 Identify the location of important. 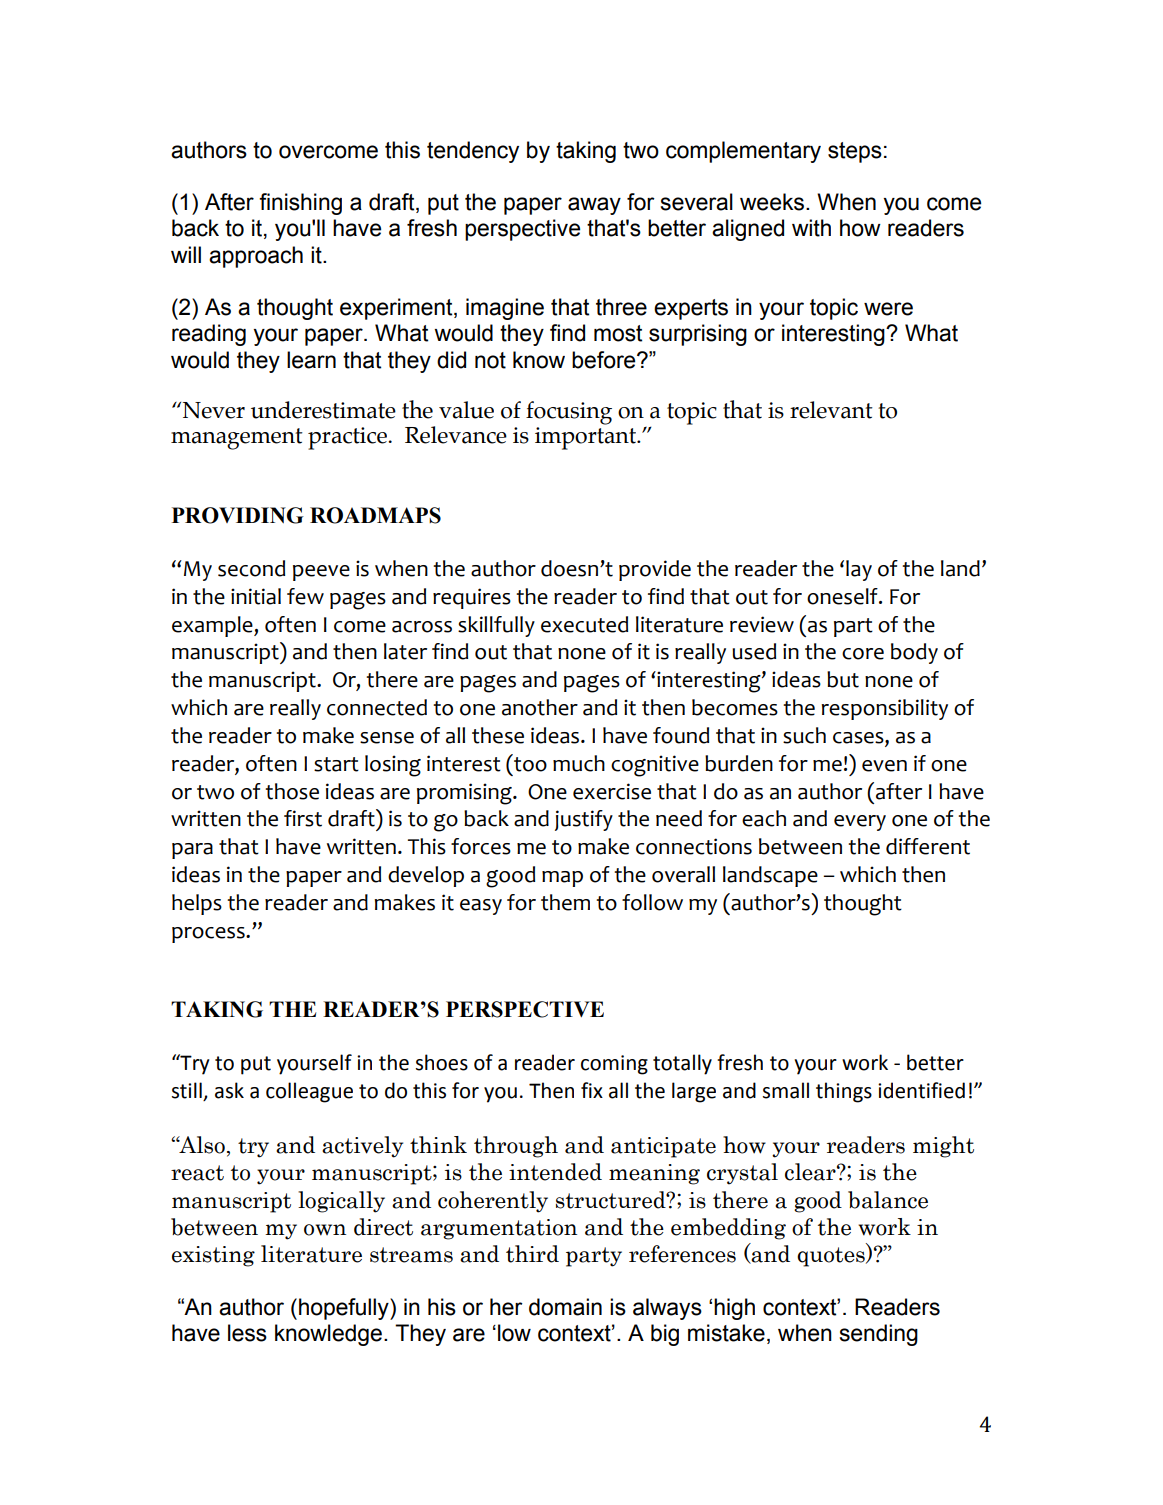
(587, 438).
